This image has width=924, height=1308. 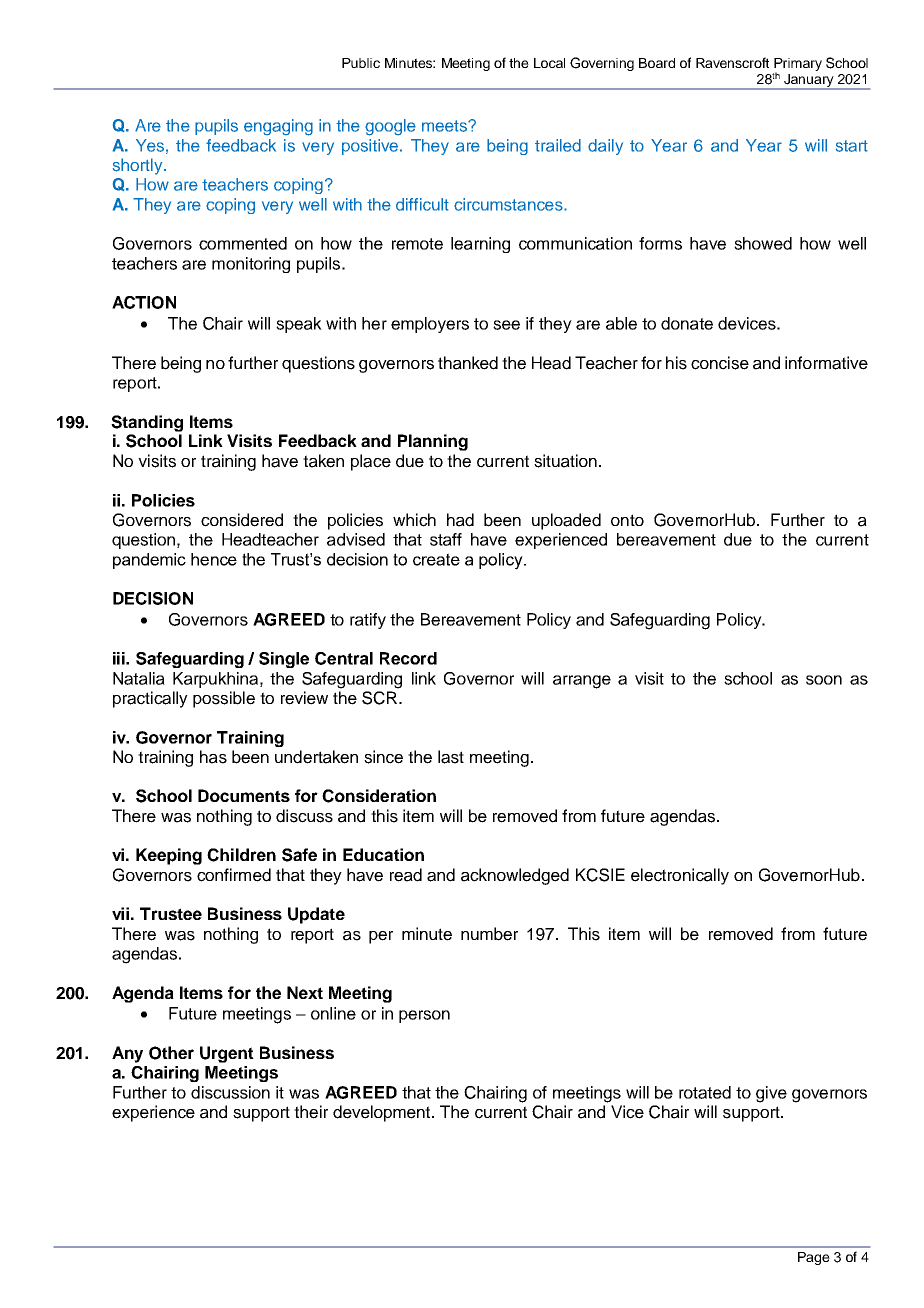 What do you see at coordinates (824, 680) in the image?
I see `soon` at bounding box center [824, 680].
